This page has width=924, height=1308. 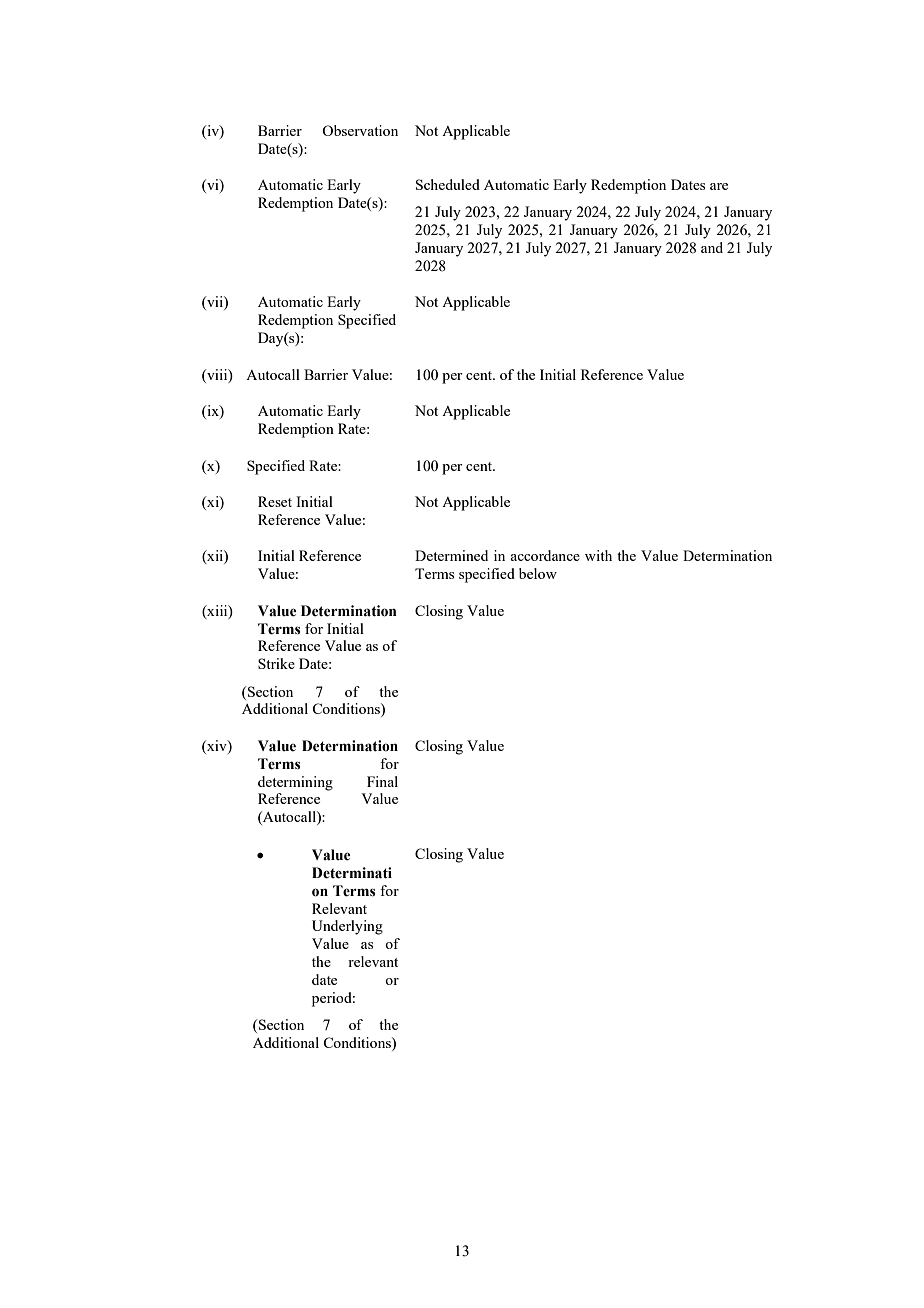 I want to click on and, so click(x=712, y=247).
